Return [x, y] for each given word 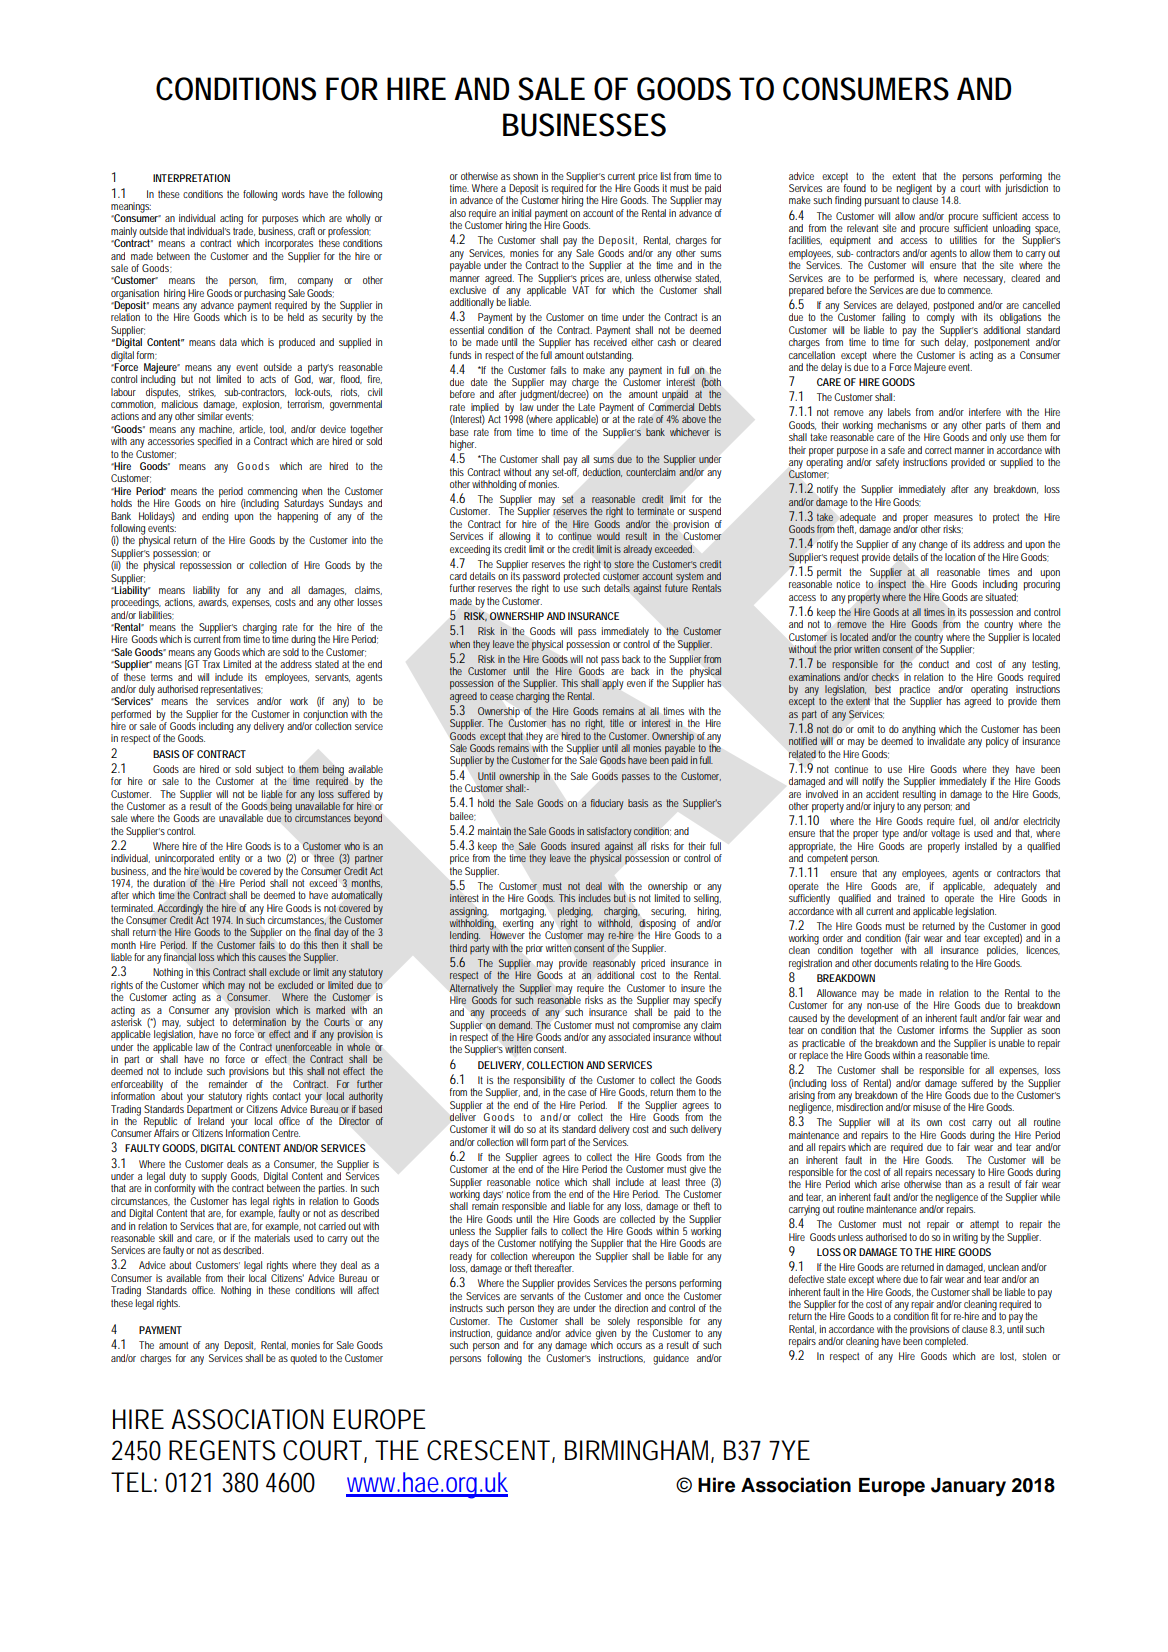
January [968, 1487]
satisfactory [609, 832]
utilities [963, 240]
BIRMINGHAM [639, 1451]
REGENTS [222, 1450]
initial [521, 213]
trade [244, 231]
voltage [945, 833]
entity [229, 859]
